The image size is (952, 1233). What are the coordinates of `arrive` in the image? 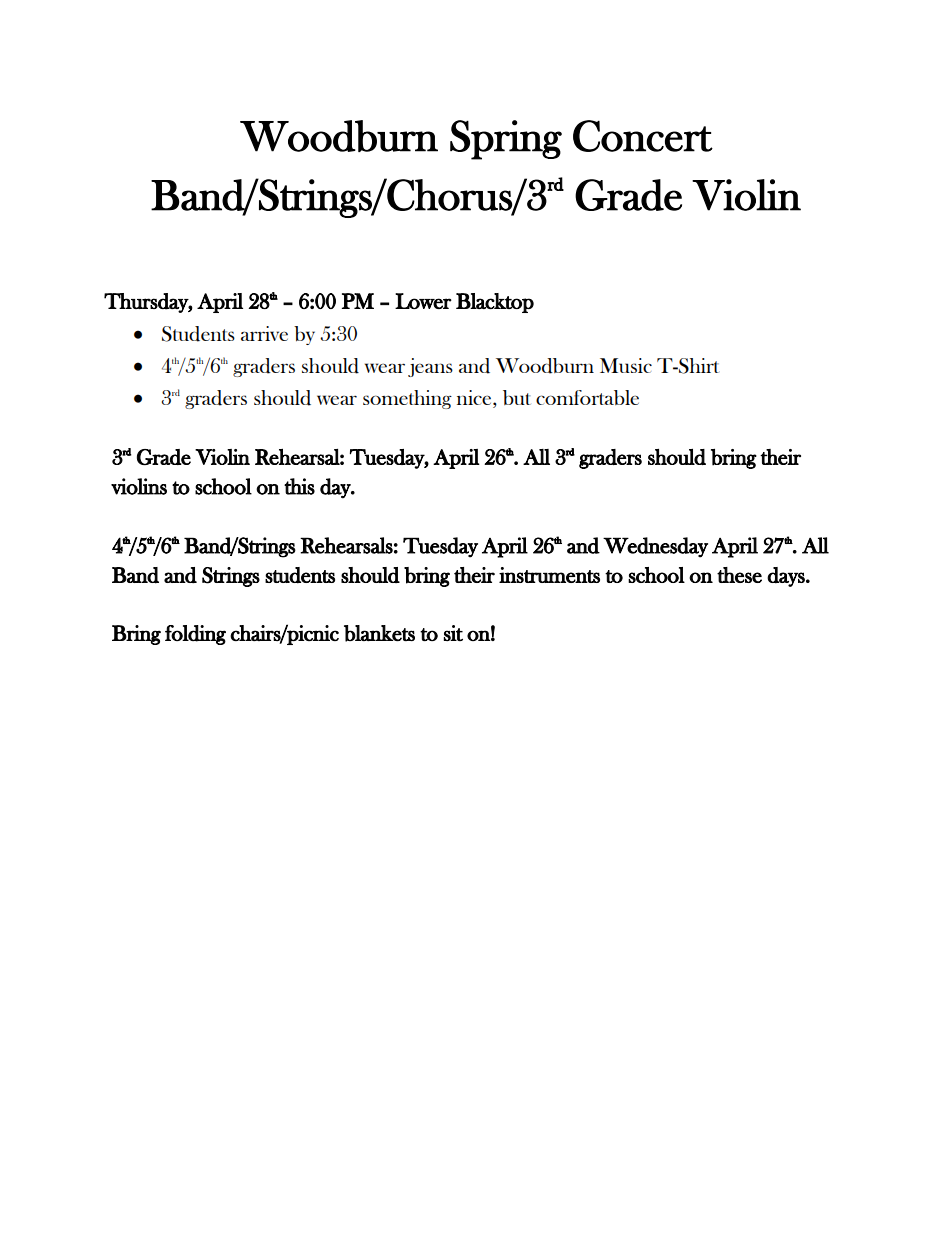 It's located at (264, 333).
